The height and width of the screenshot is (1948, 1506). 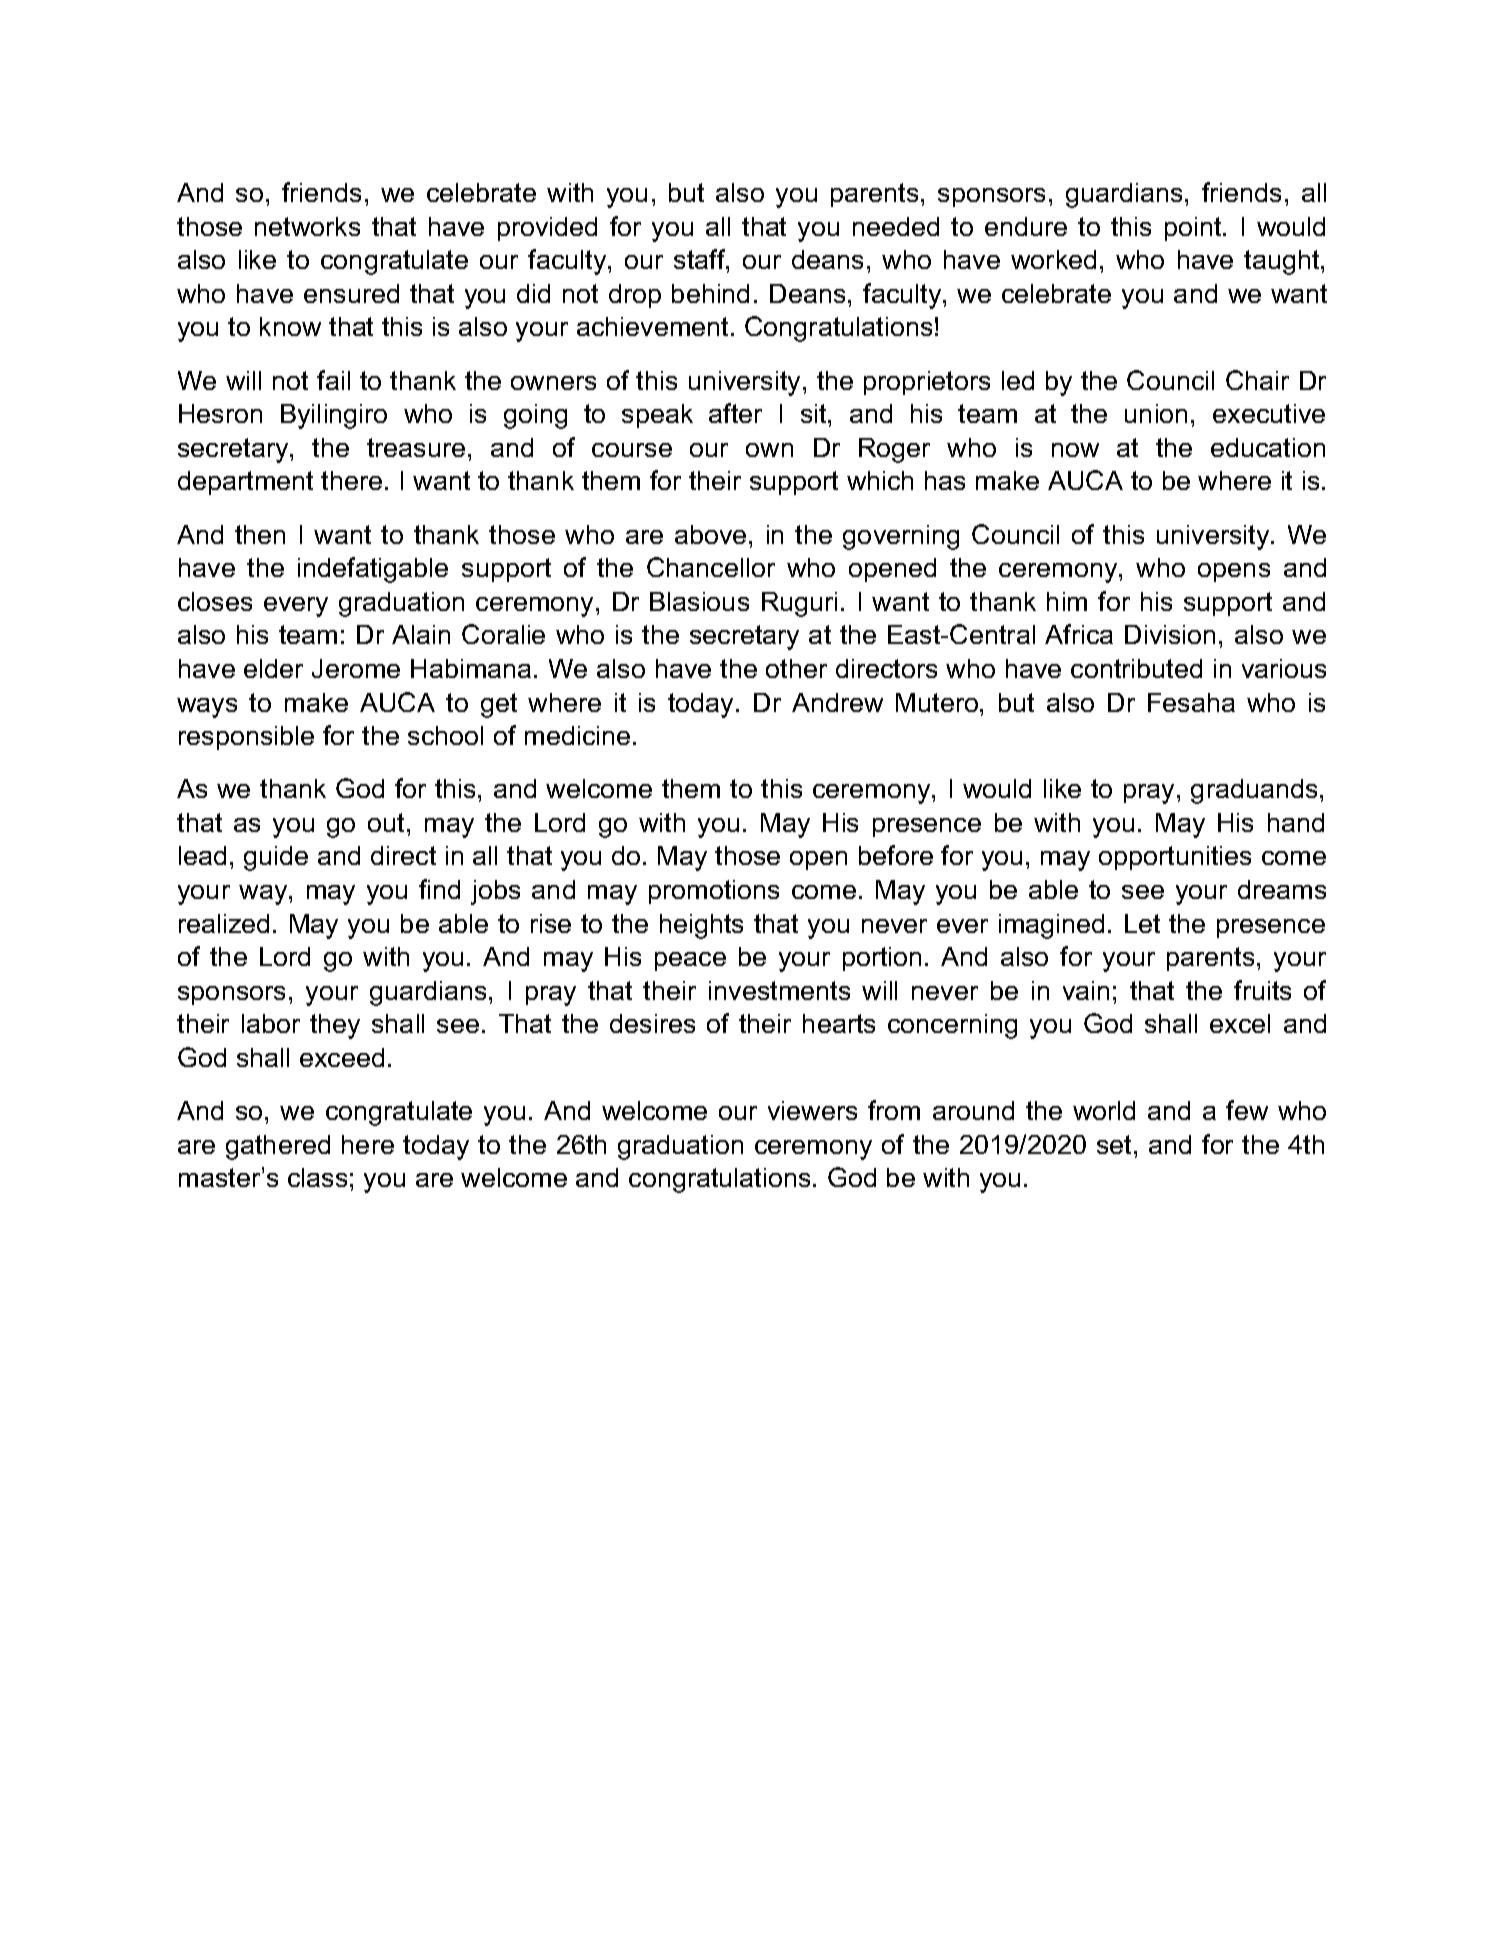 I want to click on contributed, so click(x=1136, y=668).
